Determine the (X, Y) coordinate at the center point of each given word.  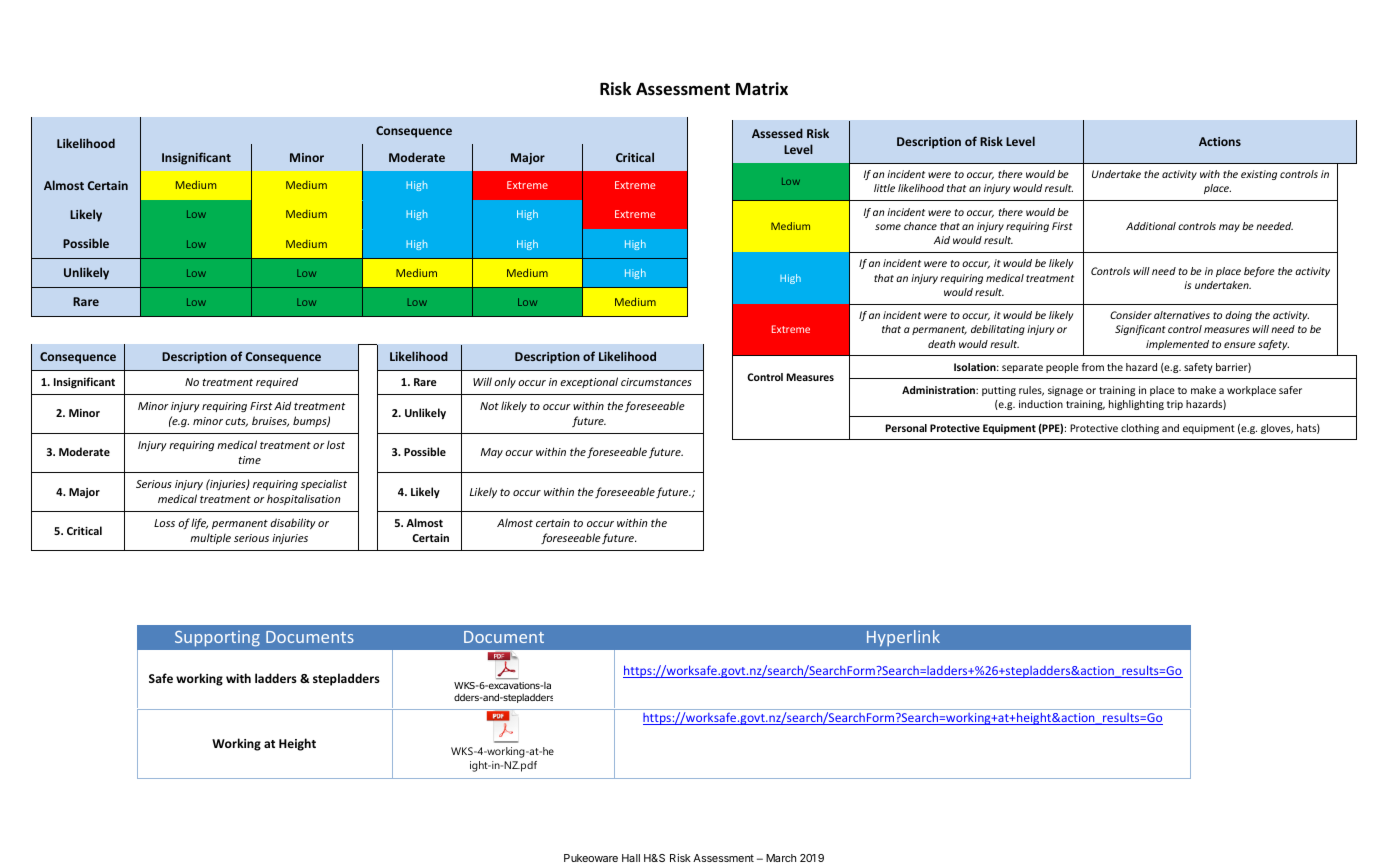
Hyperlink (903, 638)
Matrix (762, 88)
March (781, 858)
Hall (631, 858)
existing (1259, 175)
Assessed (777, 133)
